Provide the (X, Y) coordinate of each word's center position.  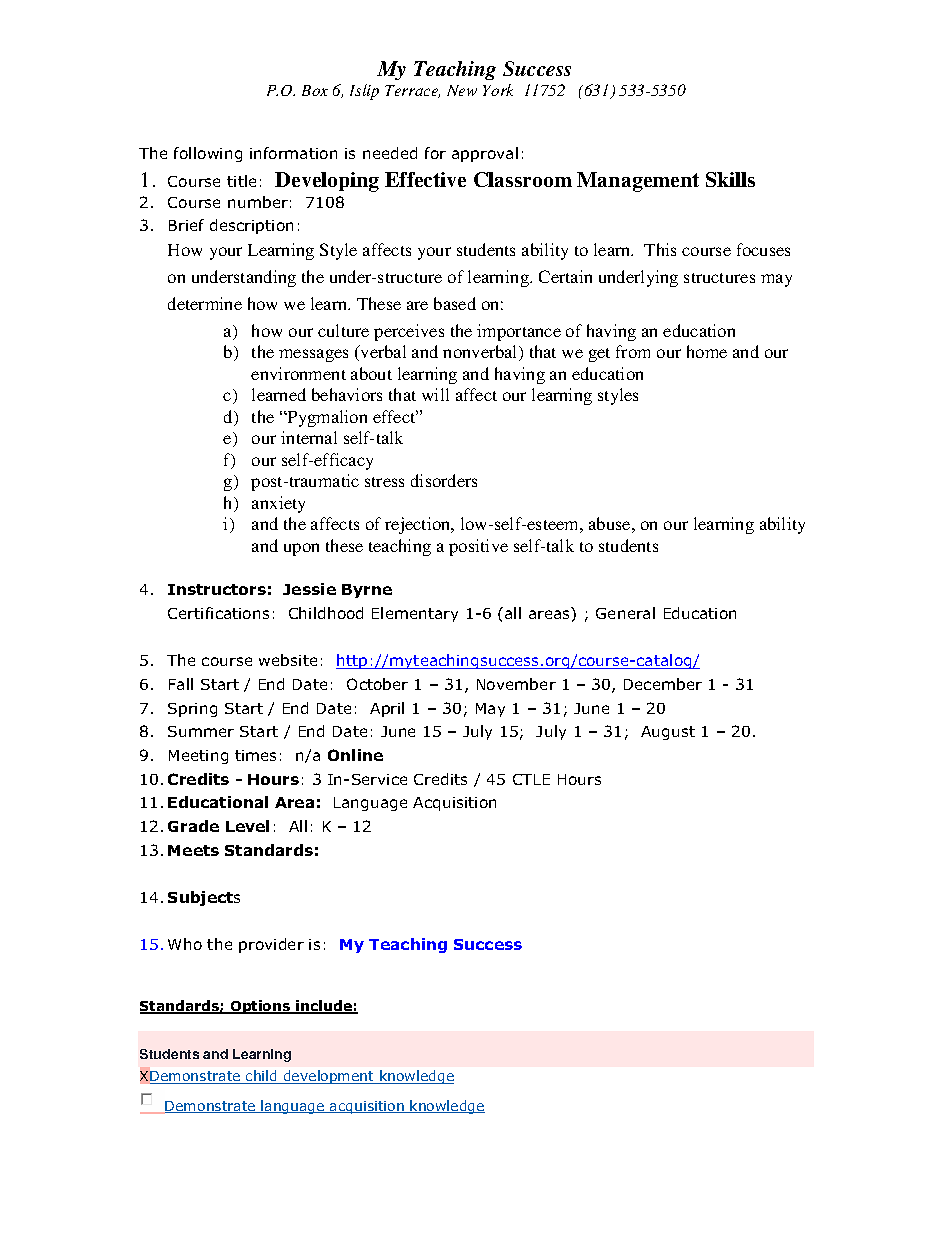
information (293, 153)
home (707, 351)
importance (519, 332)
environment (298, 373)
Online (355, 755)
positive (478, 547)
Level (247, 826)
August (668, 733)
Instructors (217, 589)
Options (260, 1007)
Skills (730, 179)
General (625, 613)
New (462, 90)
